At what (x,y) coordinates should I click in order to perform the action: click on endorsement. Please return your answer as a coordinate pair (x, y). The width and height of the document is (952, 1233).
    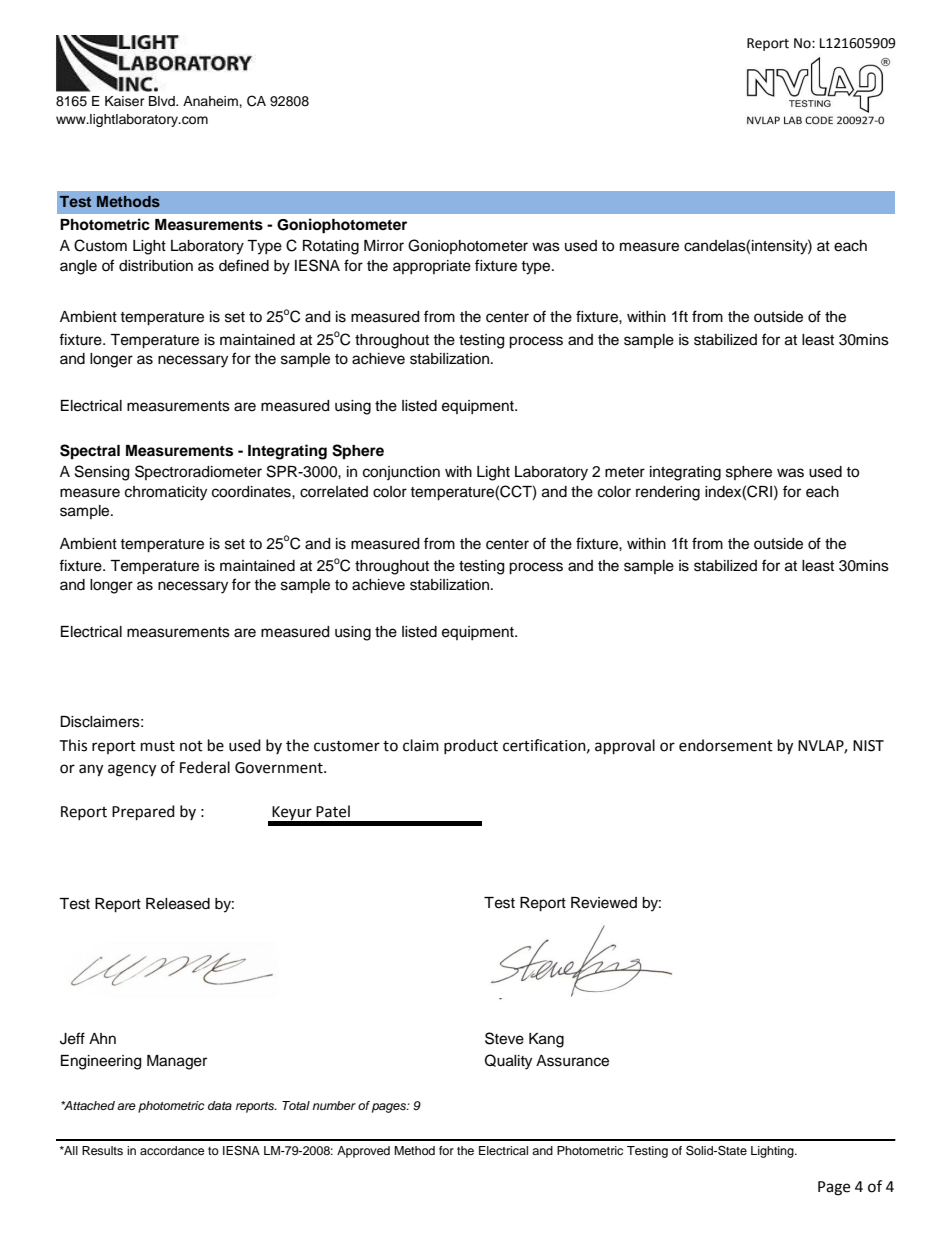
    Looking at the image, I should click on (726, 745).
